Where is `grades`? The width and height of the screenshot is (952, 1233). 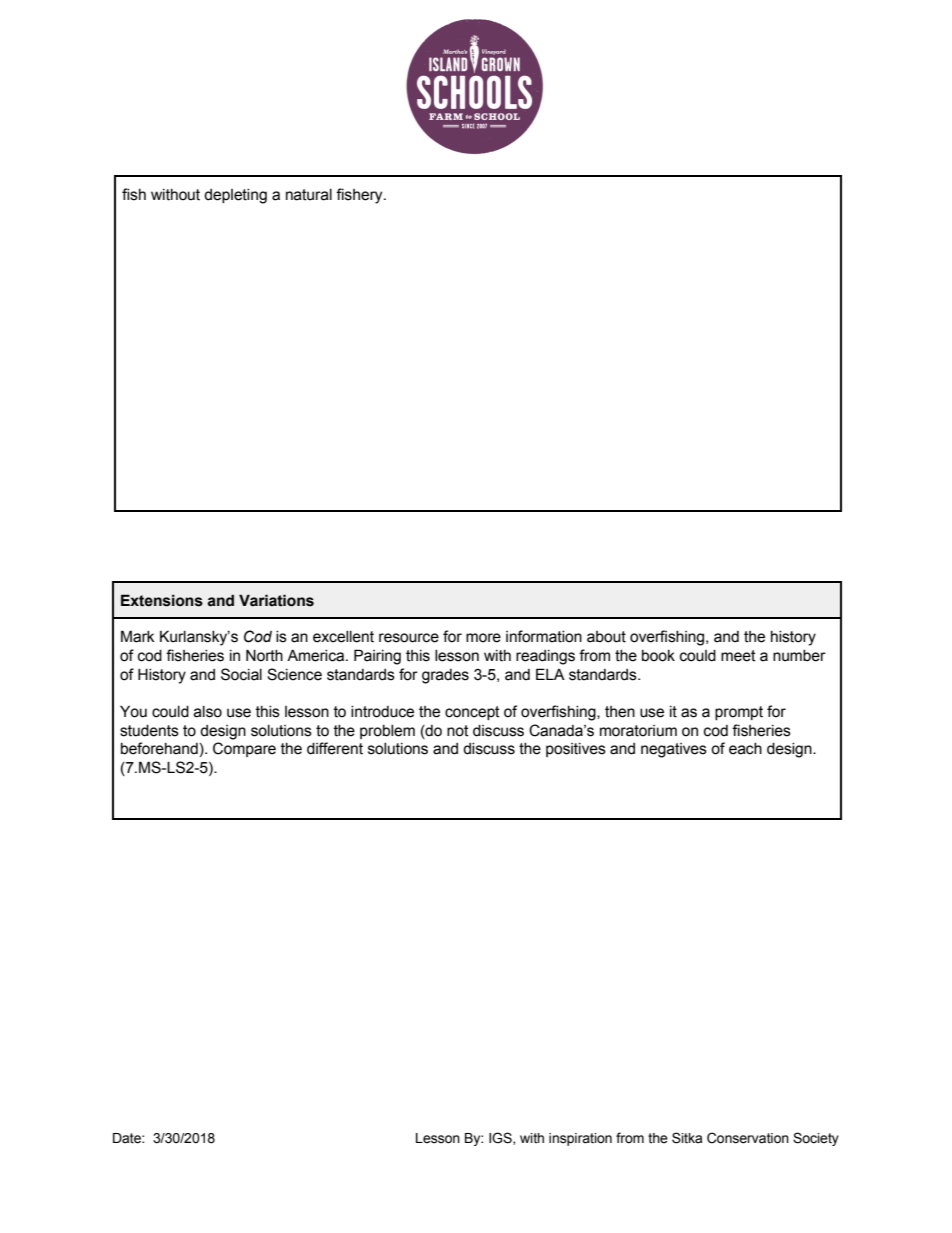
grades is located at coordinates (445, 676).
